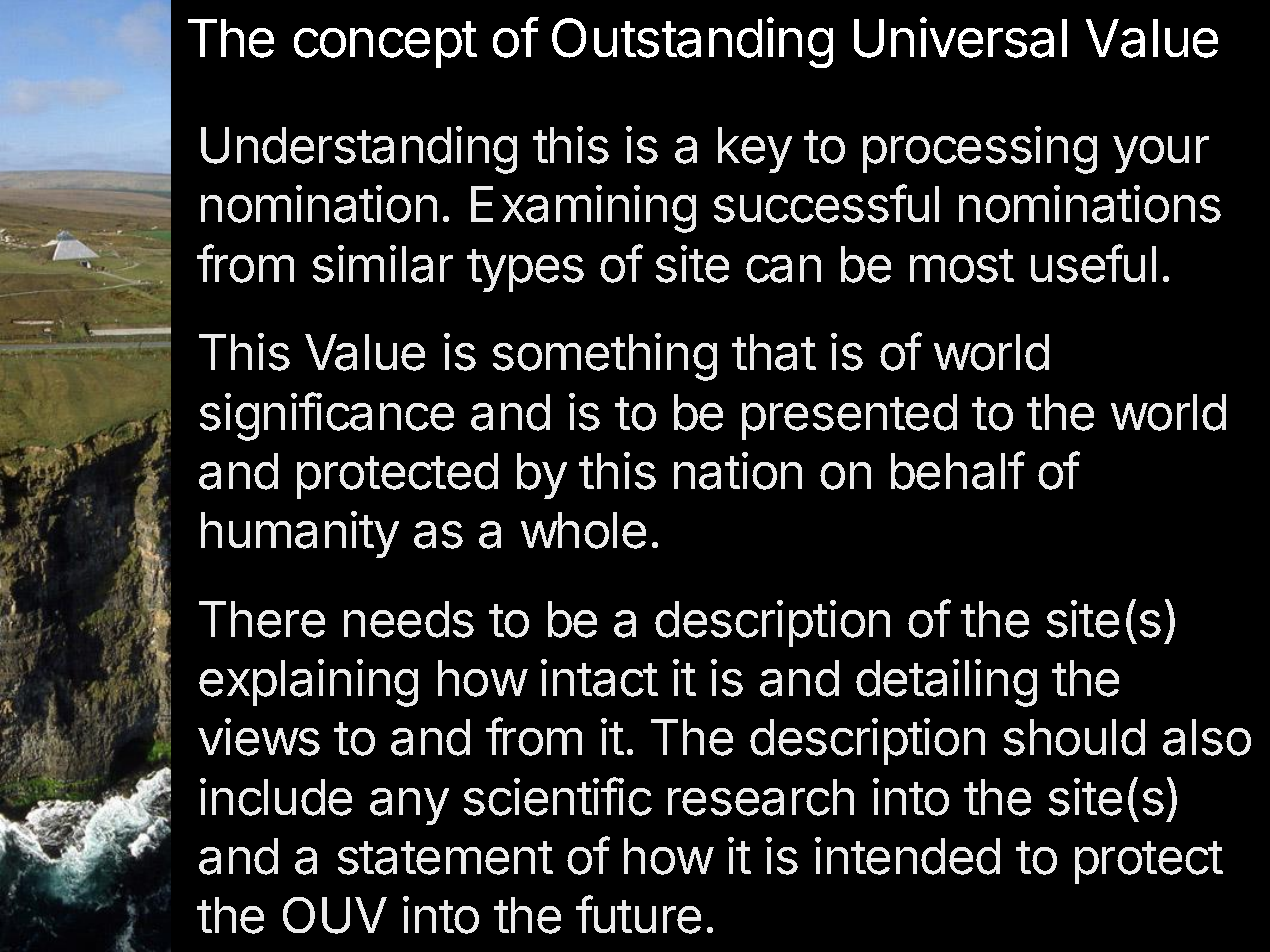 The height and width of the image is (952, 1270). Describe the element at coordinates (409, 619) in the image. I see `needs` at that location.
